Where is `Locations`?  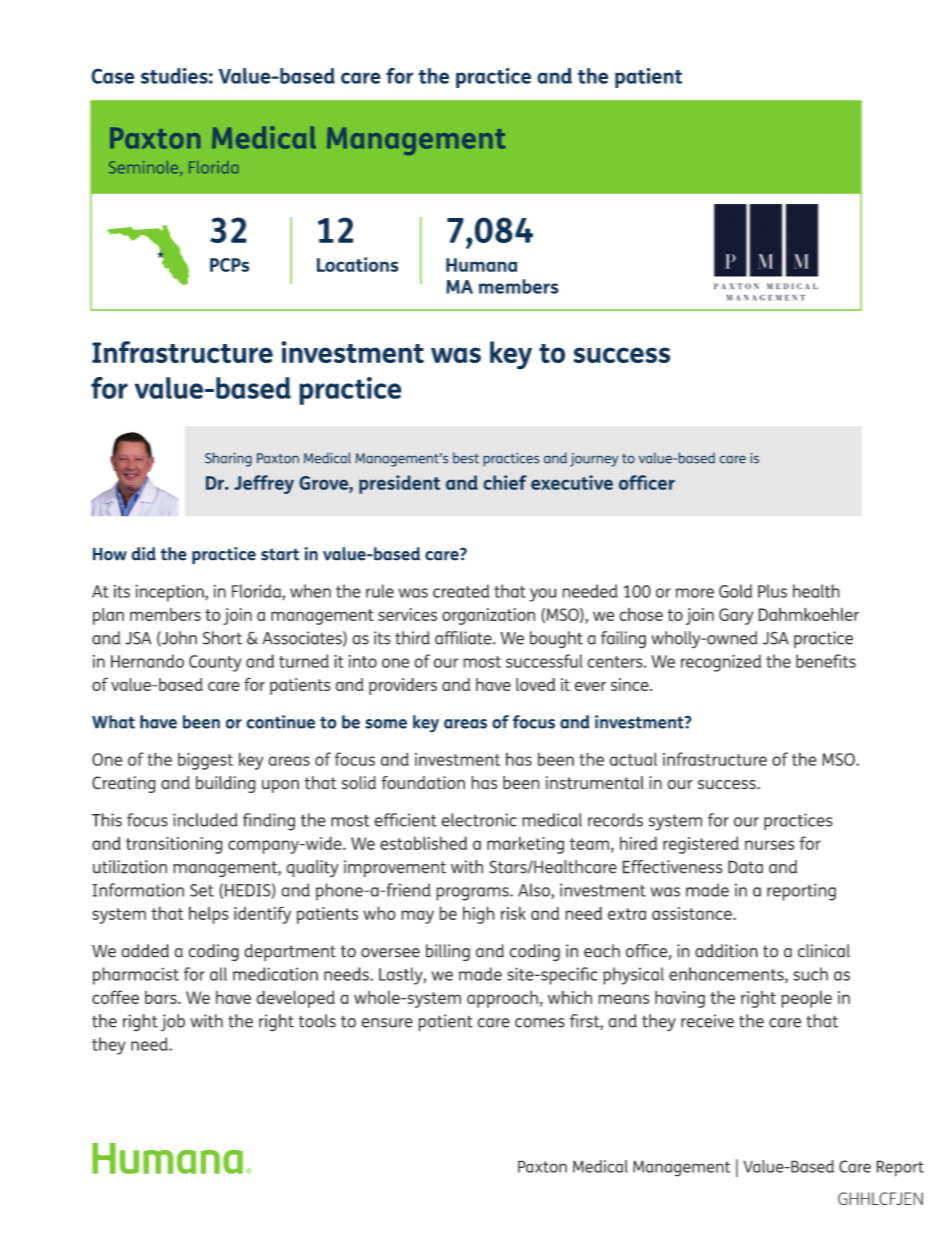 Locations is located at coordinates (358, 264).
